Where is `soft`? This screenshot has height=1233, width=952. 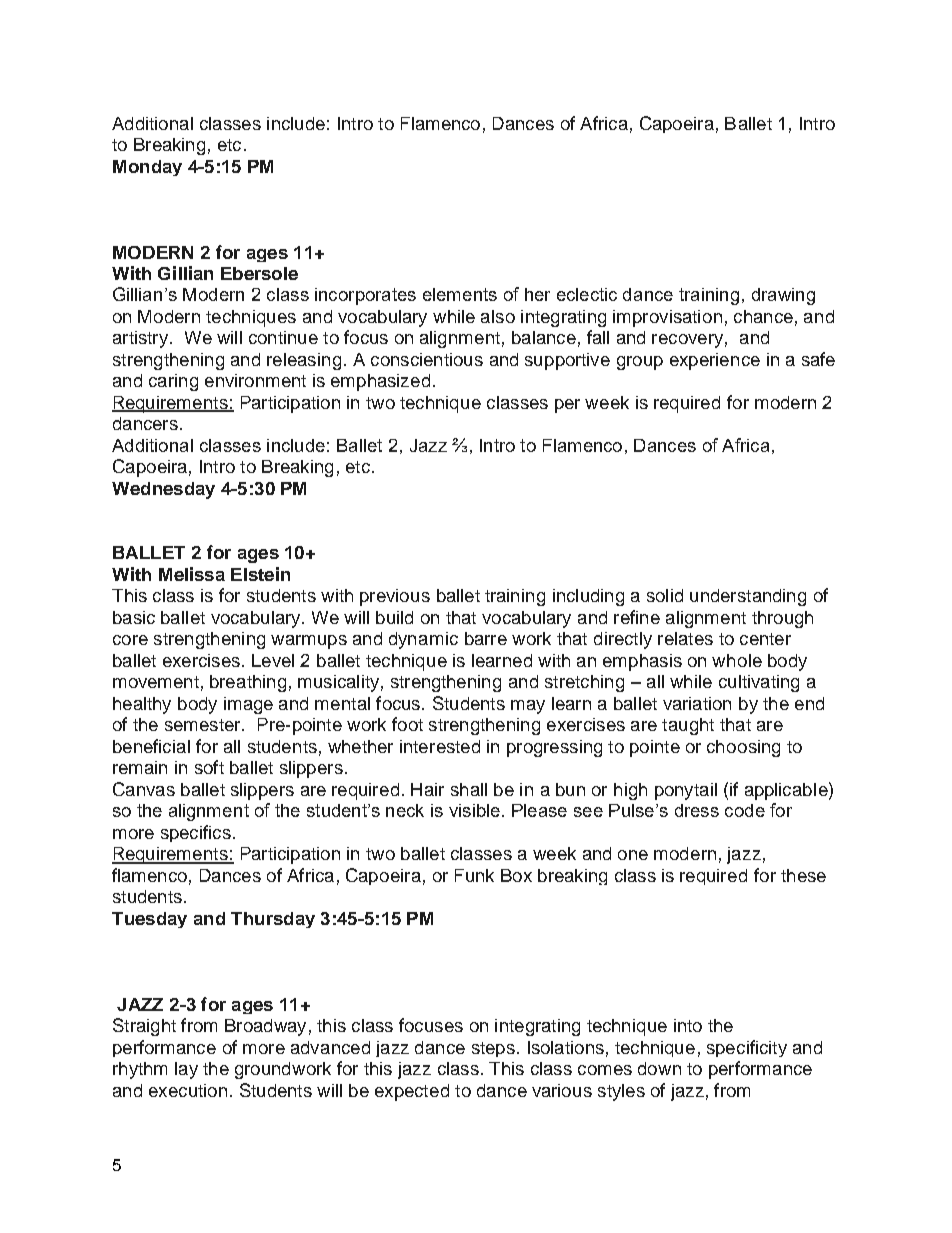 soft is located at coordinates (209, 767).
